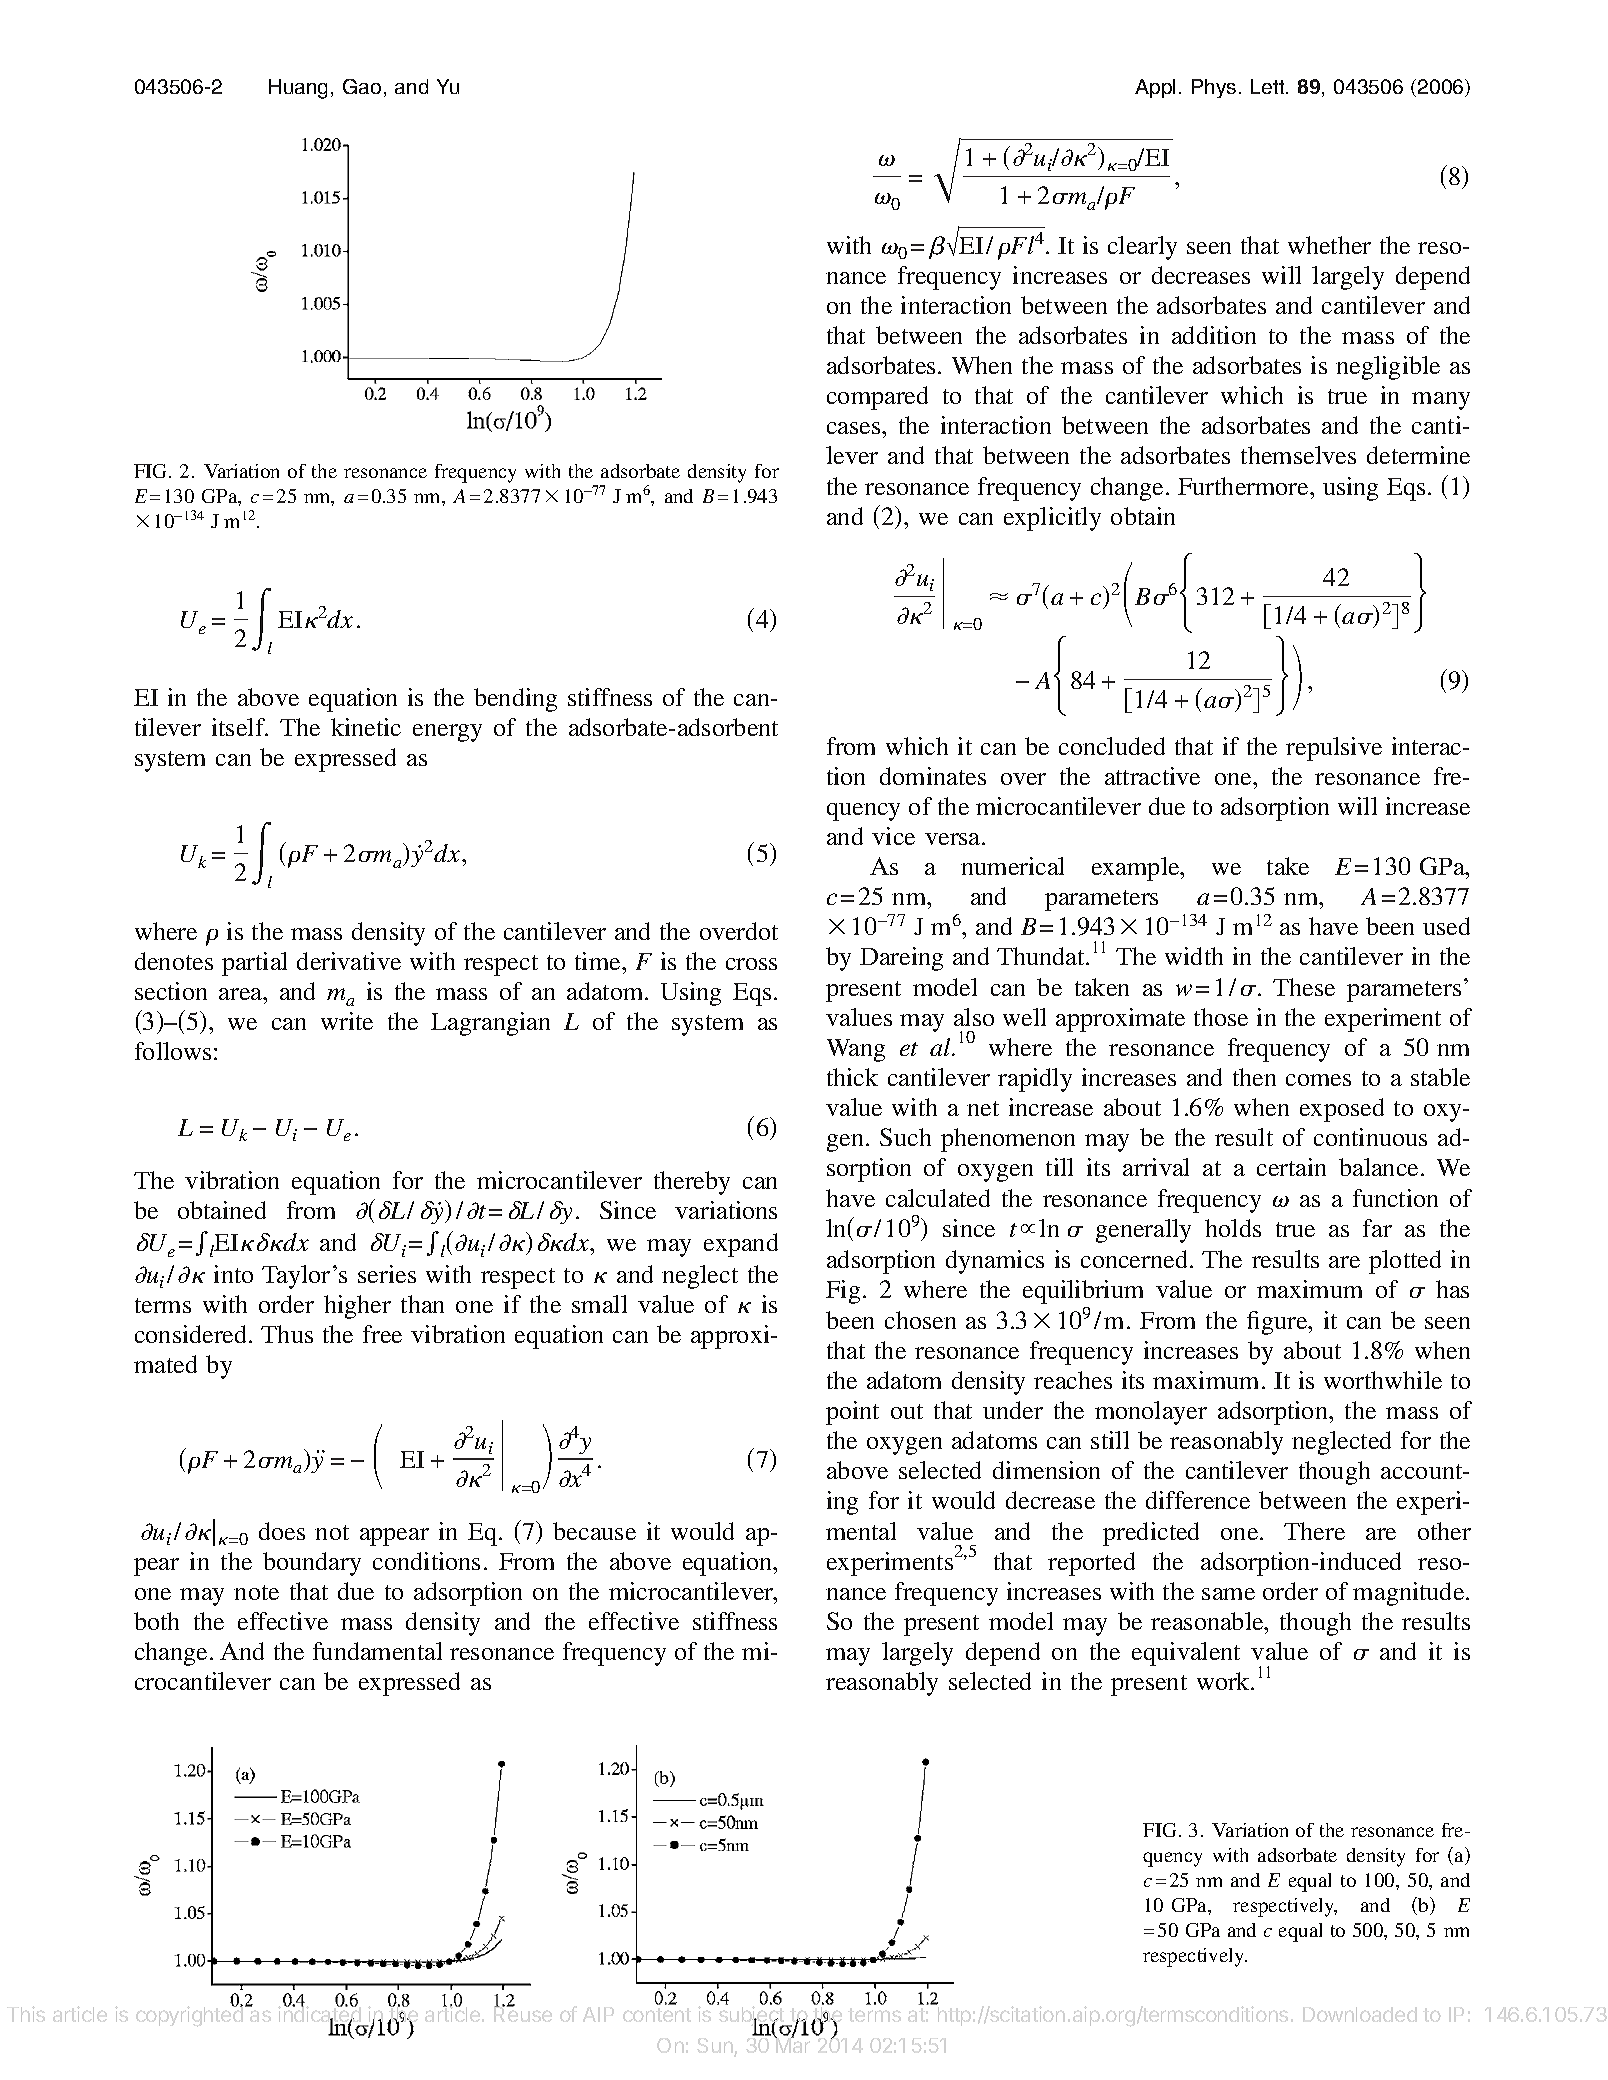 This screenshot has width=1608, height=2080. I want to click on same, so click(1228, 1594).
